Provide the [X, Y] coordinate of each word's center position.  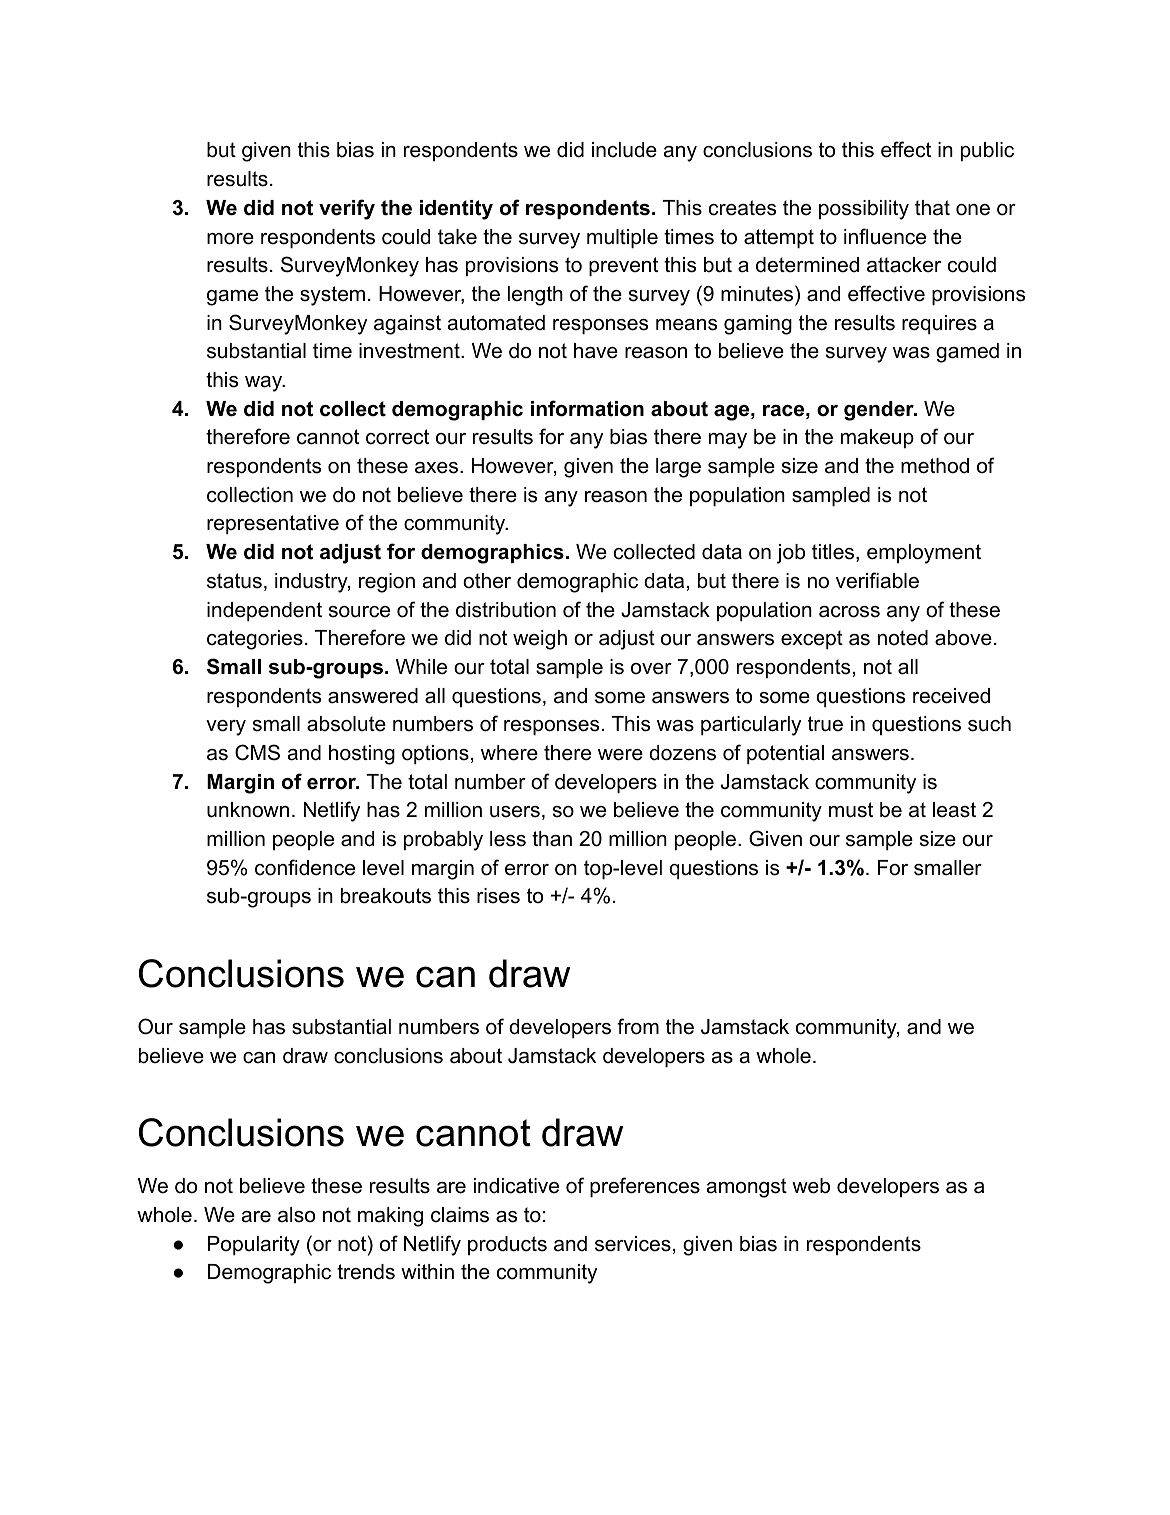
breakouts [386, 896]
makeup [877, 438]
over [651, 669]
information [587, 408]
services [633, 1244]
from [638, 1026]
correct [397, 437]
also [296, 1215]
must [851, 810]
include [624, 150]
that [932, 208]
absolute [346, 724]
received [951, 696]
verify [347, 209]
